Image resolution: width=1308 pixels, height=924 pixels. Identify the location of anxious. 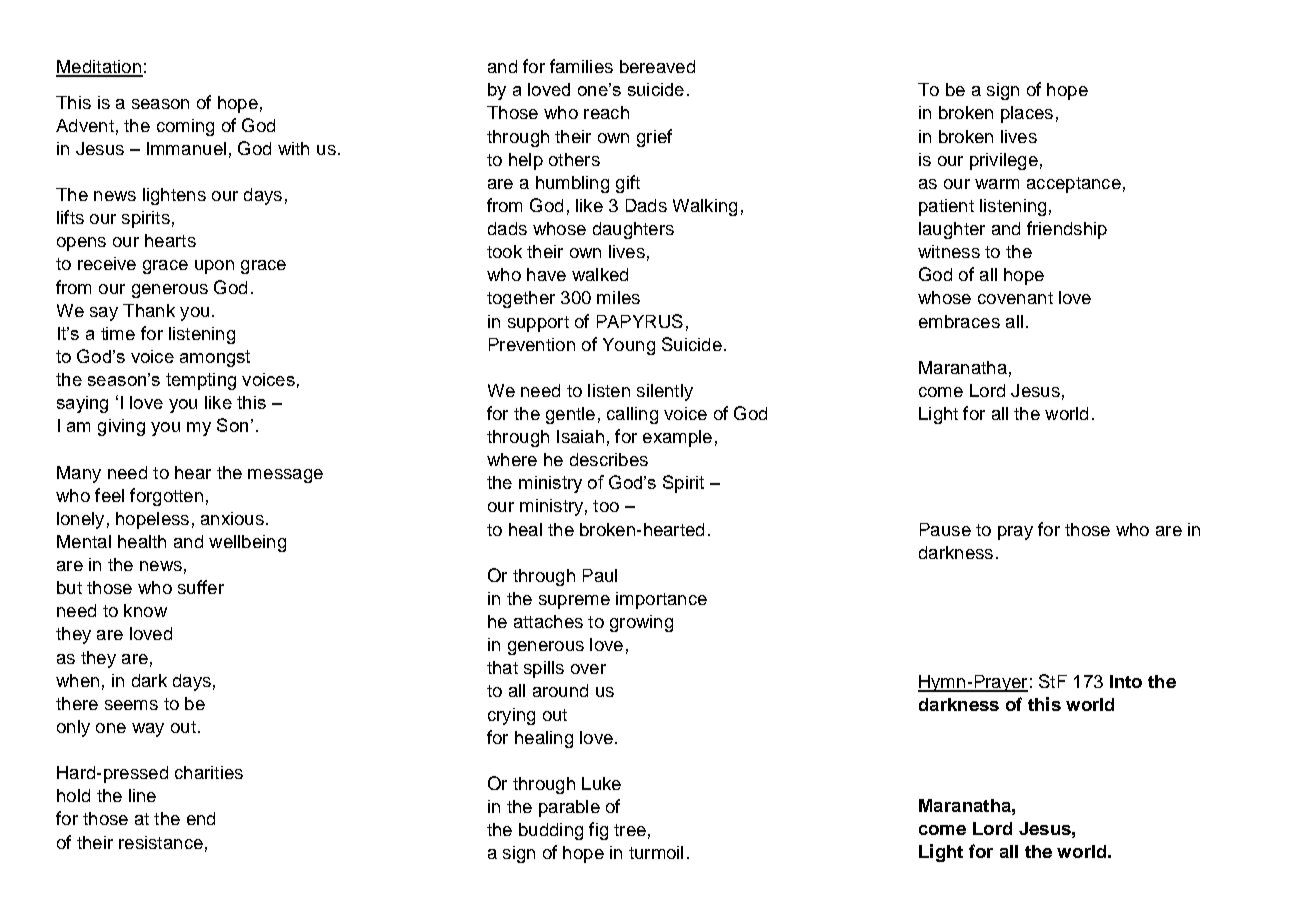
(232, 518).
